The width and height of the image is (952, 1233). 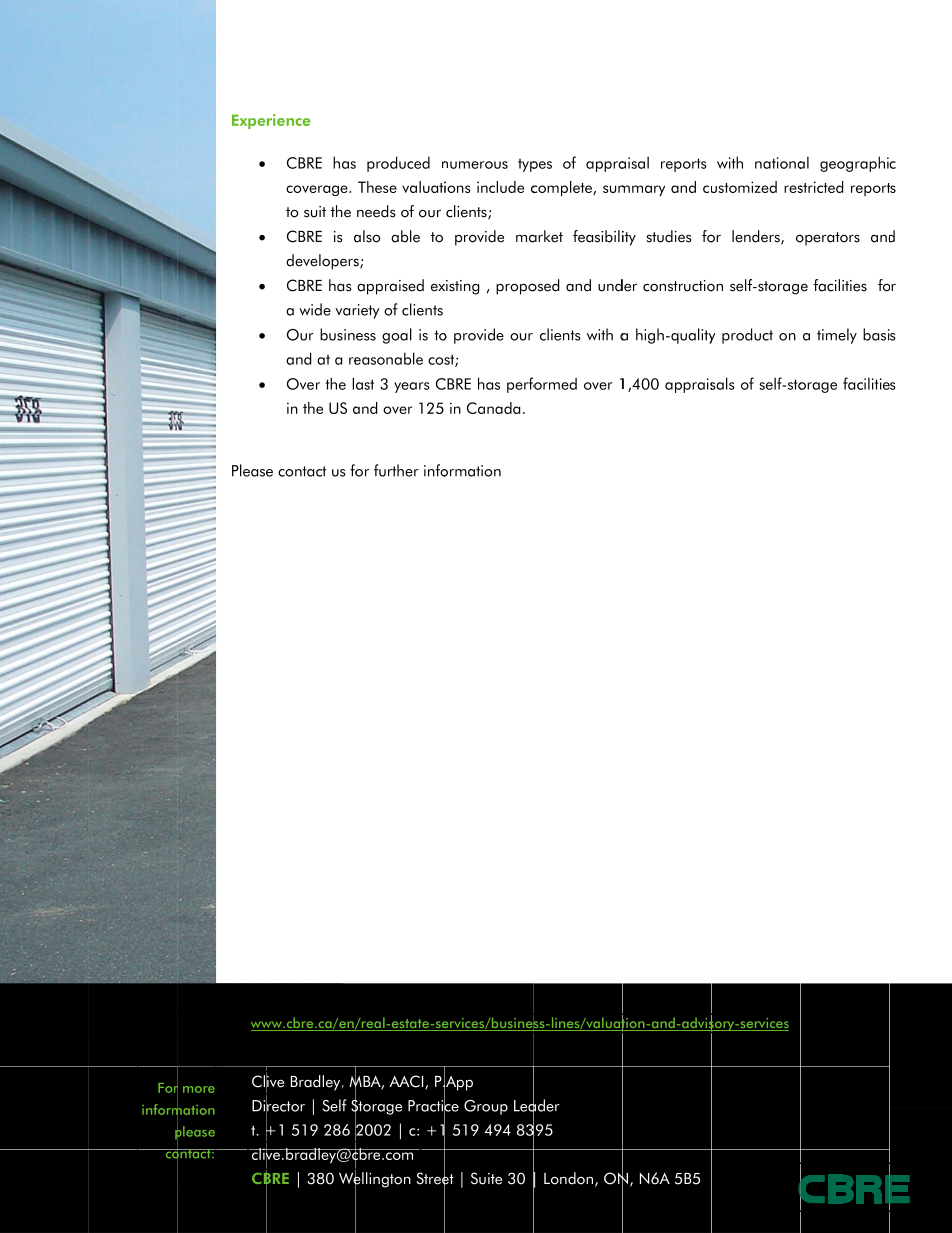 I want to click on more, so click(x=199, y=1089).
